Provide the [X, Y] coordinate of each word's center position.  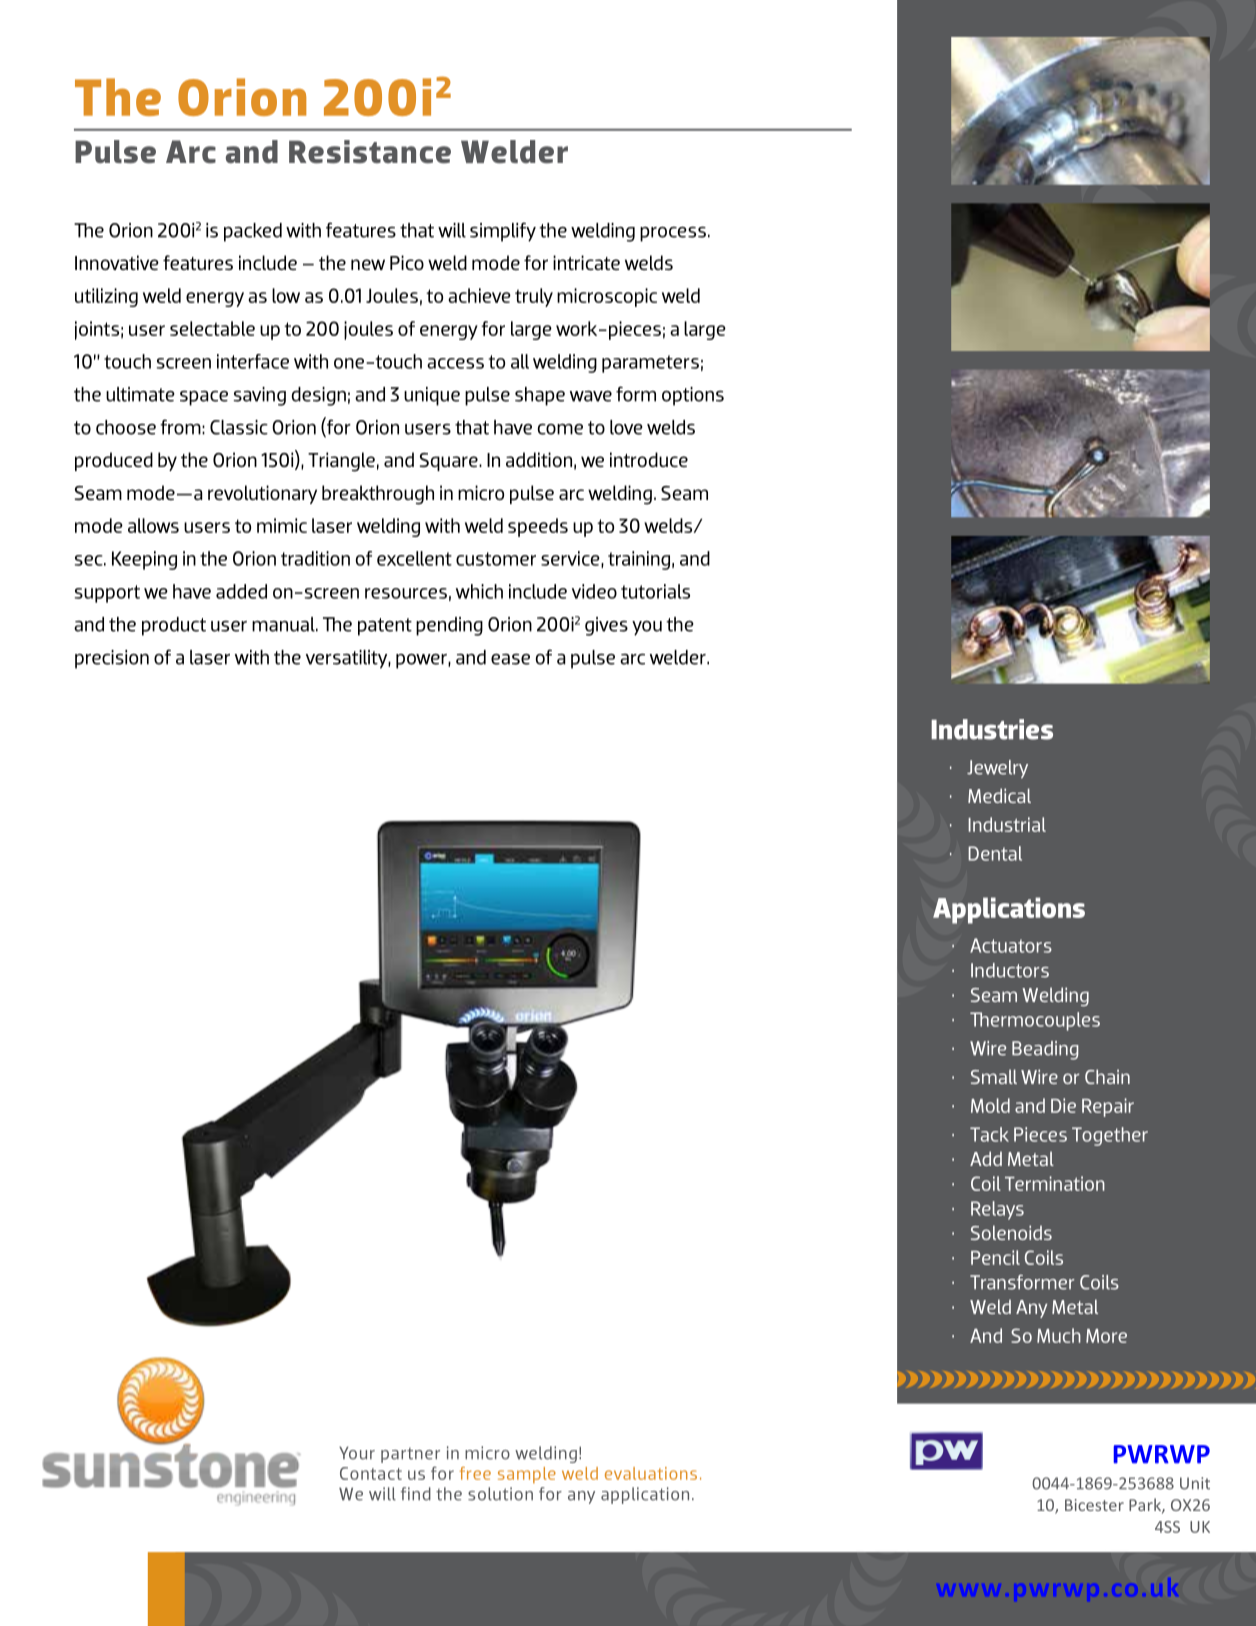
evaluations [651, 1473]
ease [510, 659]
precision [112, 659]
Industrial [1007, 824]
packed [253, 232]
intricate [586, 262]
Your [357, 1453]
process [673, 234]
